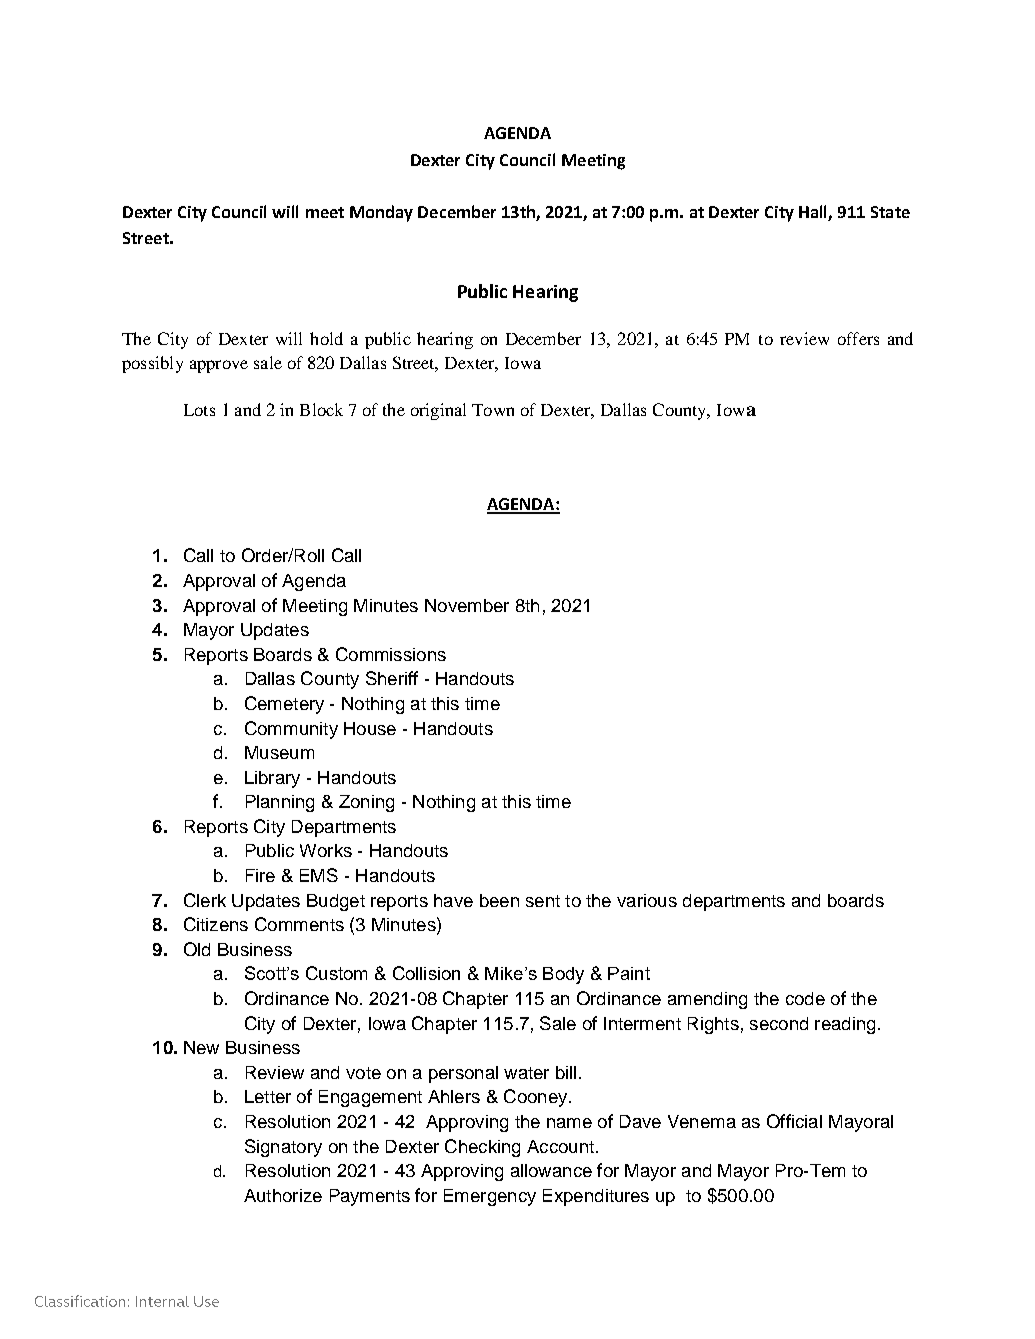 The height and width of the screenshot is (1339, 1035). Describe the element at coordinates (467, 605) in the screenshot. I see `November` at that location.
